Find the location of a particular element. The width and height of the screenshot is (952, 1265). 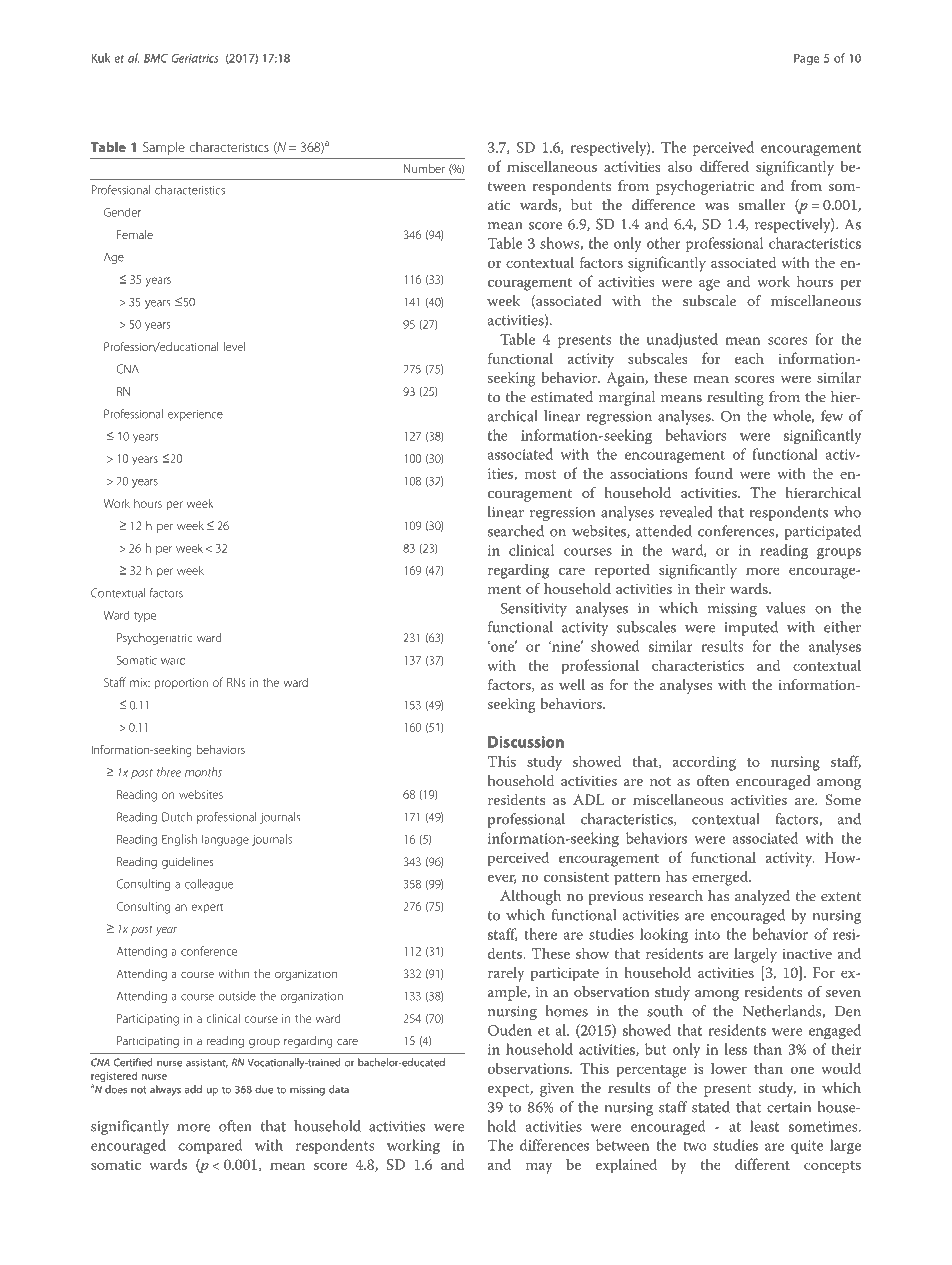

estimated is located at coordinates (562, 396).
